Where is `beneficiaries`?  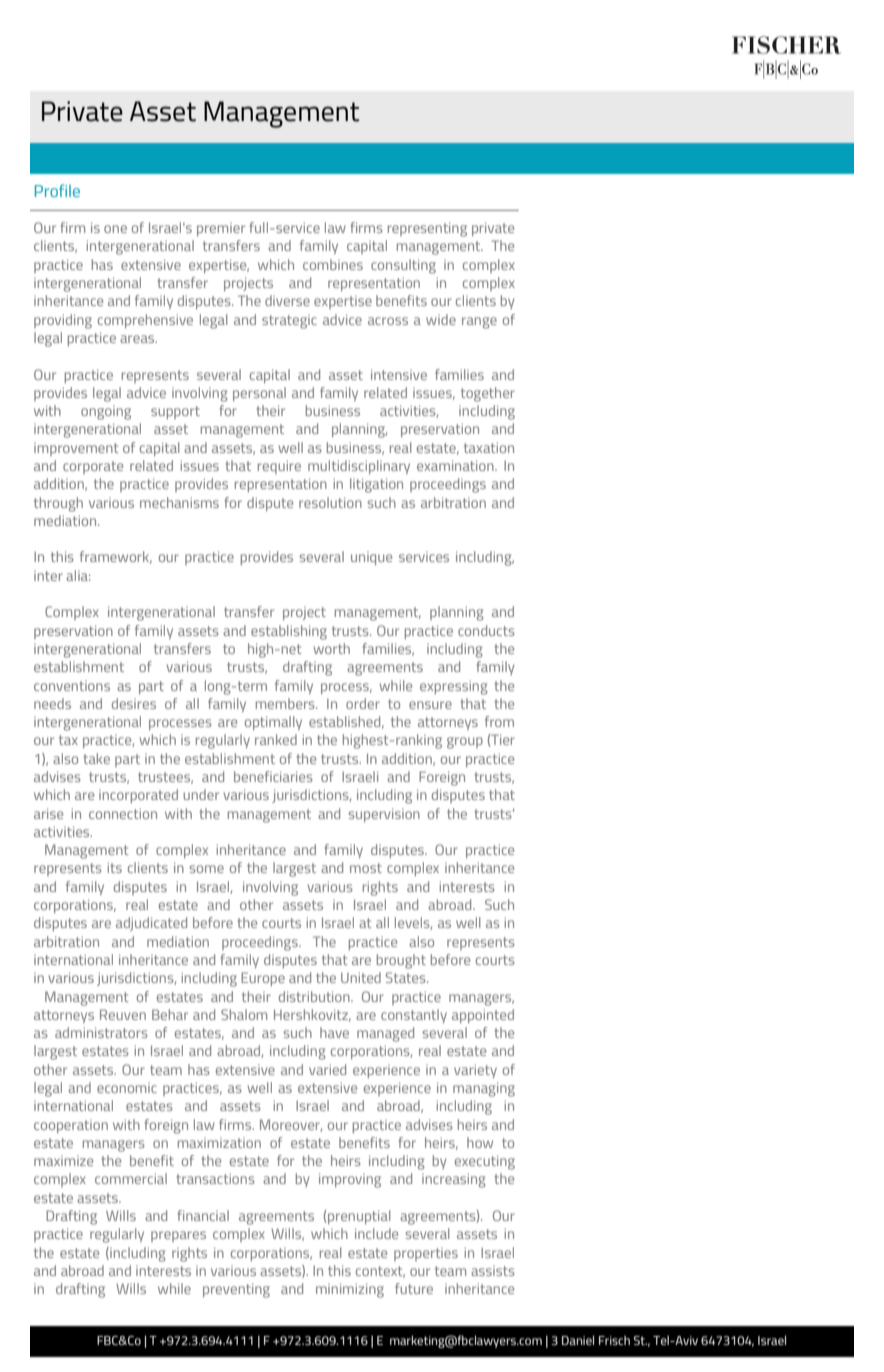 beneficiaries is located at coordinates (273, 776).
